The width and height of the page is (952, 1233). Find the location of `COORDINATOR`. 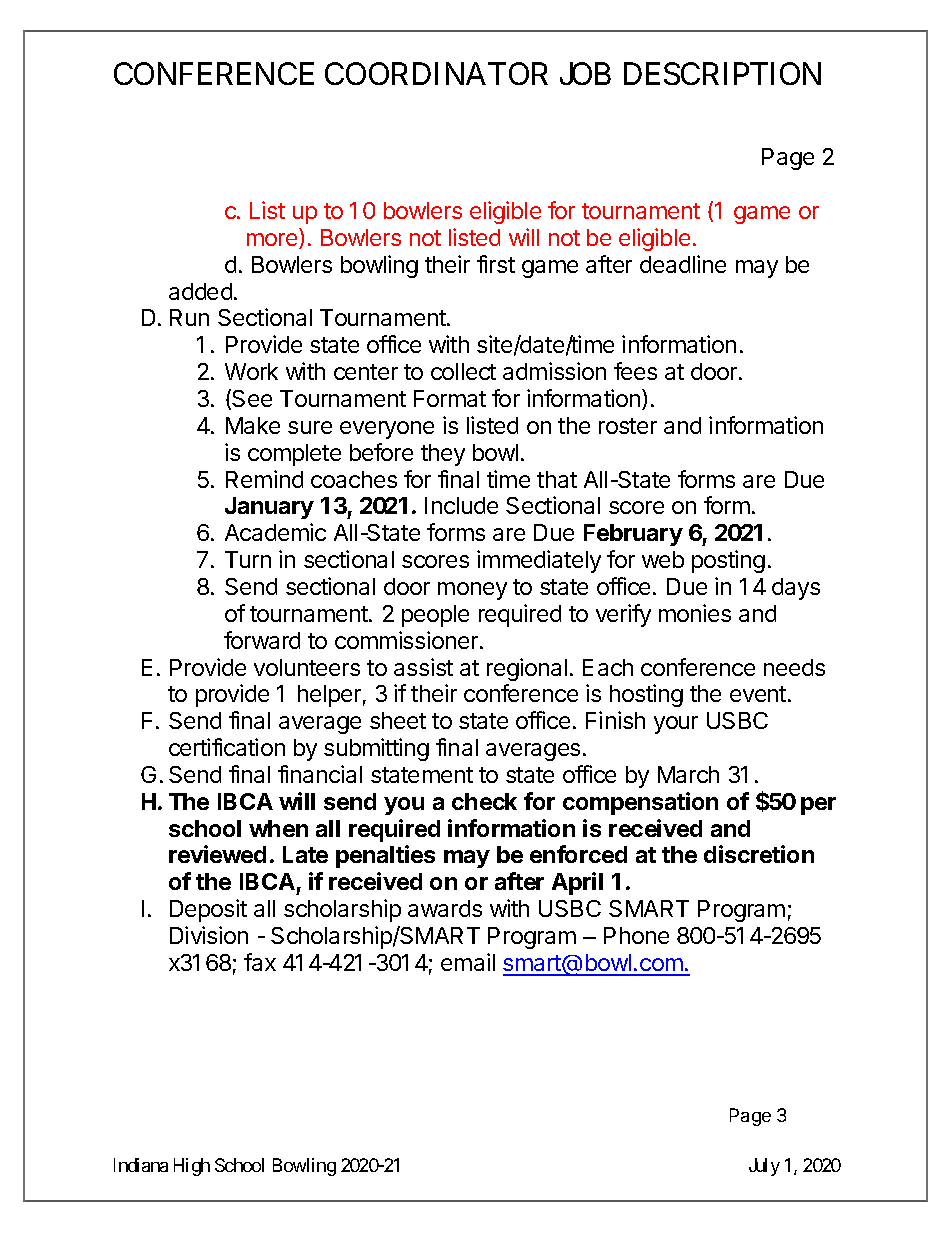

COORDINATOR is located at coordinates (436, 73).
